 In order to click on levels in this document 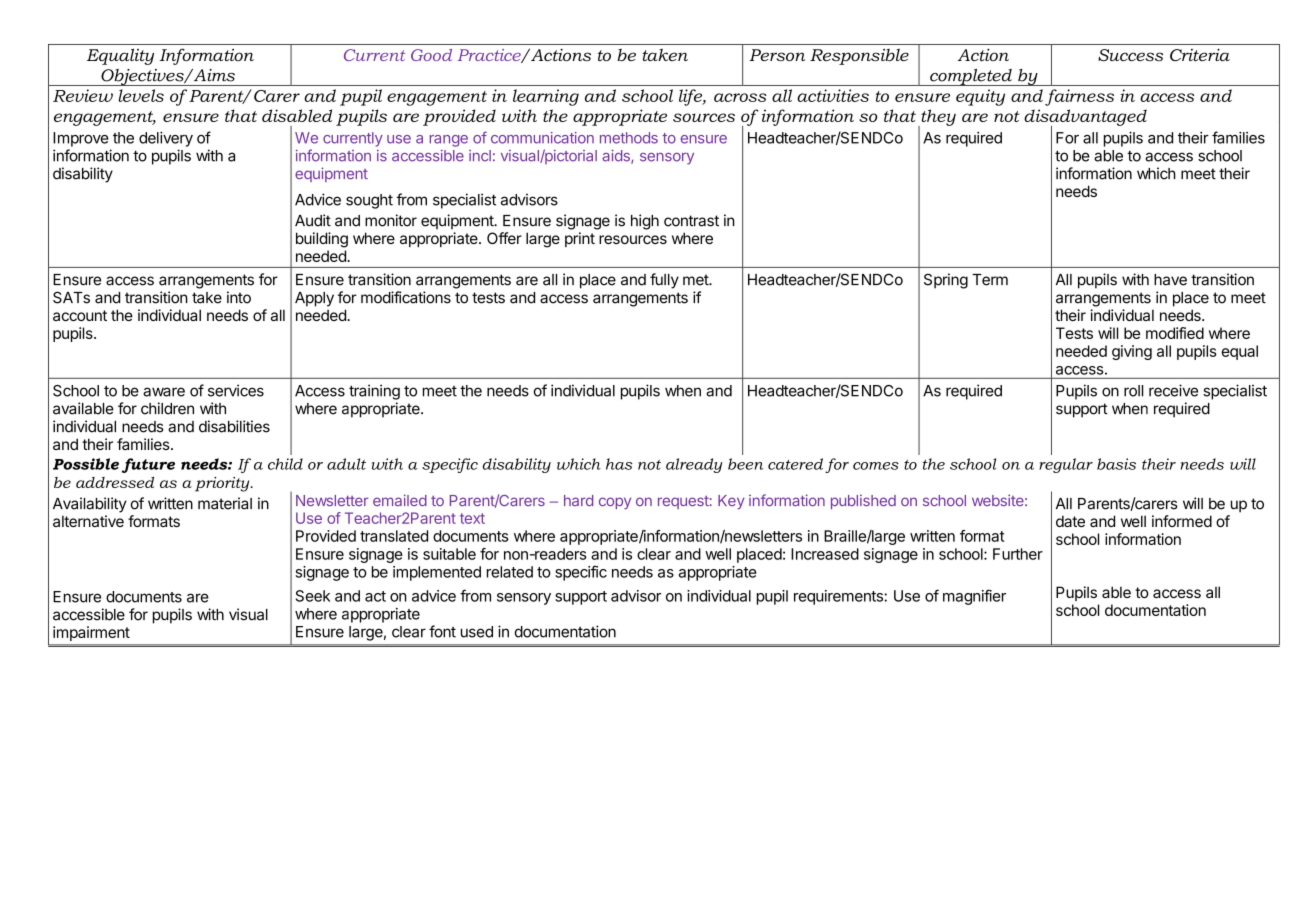, I will do `click(141, 95)`.
